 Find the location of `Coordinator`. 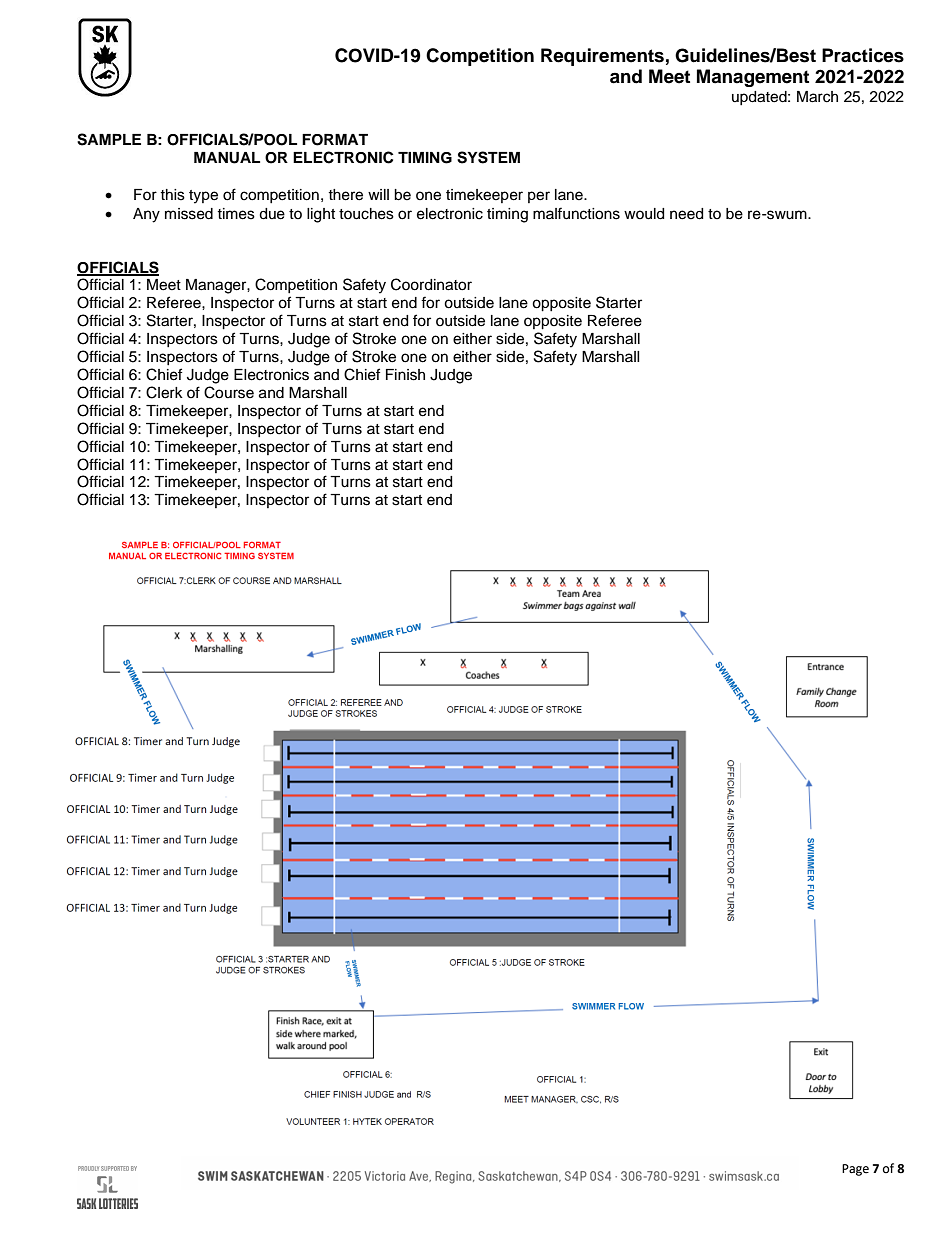

Coordinator is located at coordinates (431, 284).
